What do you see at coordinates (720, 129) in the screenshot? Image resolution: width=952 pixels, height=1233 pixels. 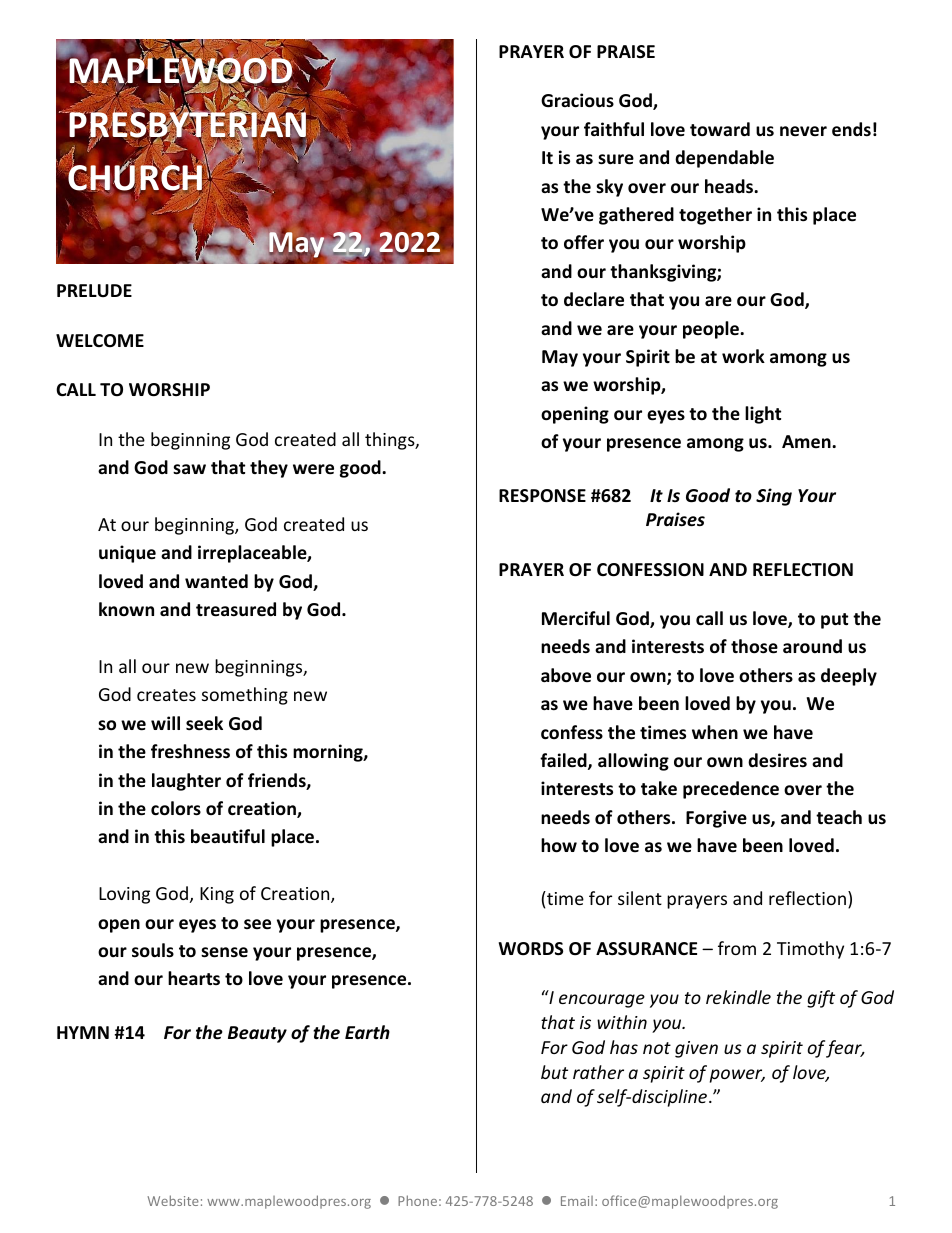 I see `toward` at bounding box center [720, 129].
